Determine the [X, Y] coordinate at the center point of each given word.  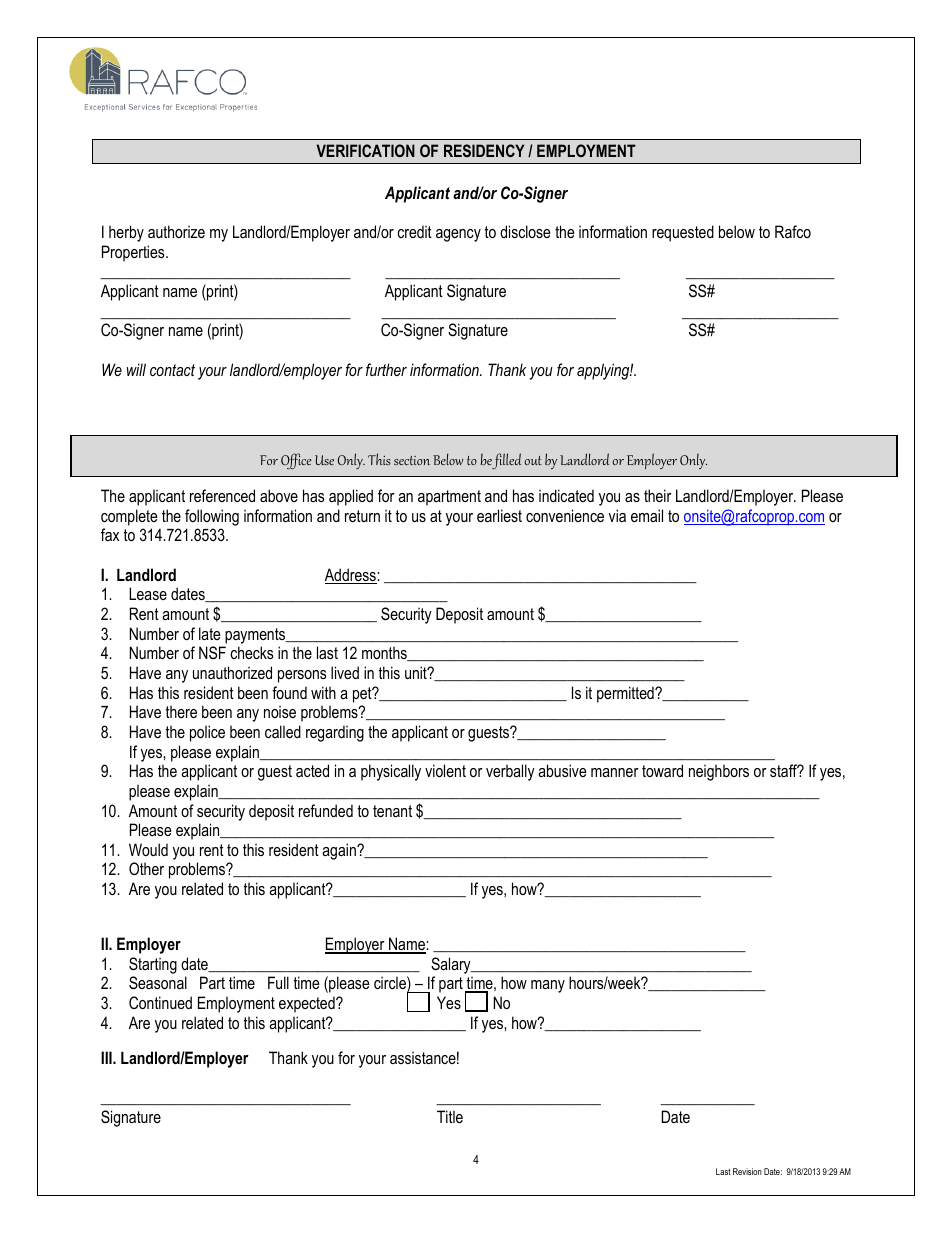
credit [415, 231]
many [548, 986]
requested [683, 233]
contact [172, 370]
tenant [392, 811]
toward [662, 770]
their [658, 495]
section [412, 460]
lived [345, 672]
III [107, 1057]
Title [450, 1116]
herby [126, 233]
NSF [212, 652]
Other [146, 868]
